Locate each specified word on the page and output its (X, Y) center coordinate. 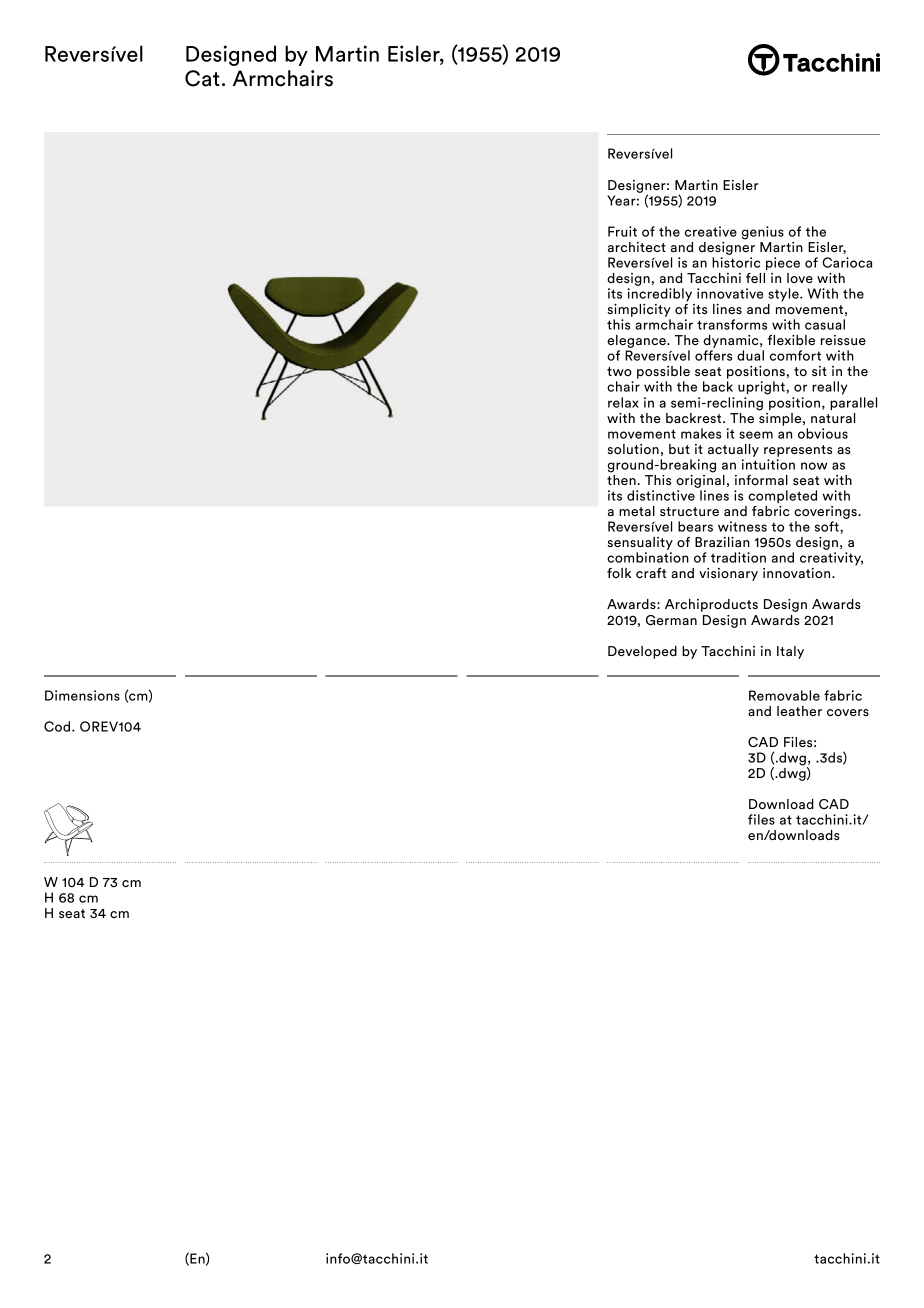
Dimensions (82, 695)
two (619, 371)
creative (711, 231)
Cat (202, 78)
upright (762, 388)
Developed (642, 652)
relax (623, 402)
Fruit (622, 231)
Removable (784, 695)
